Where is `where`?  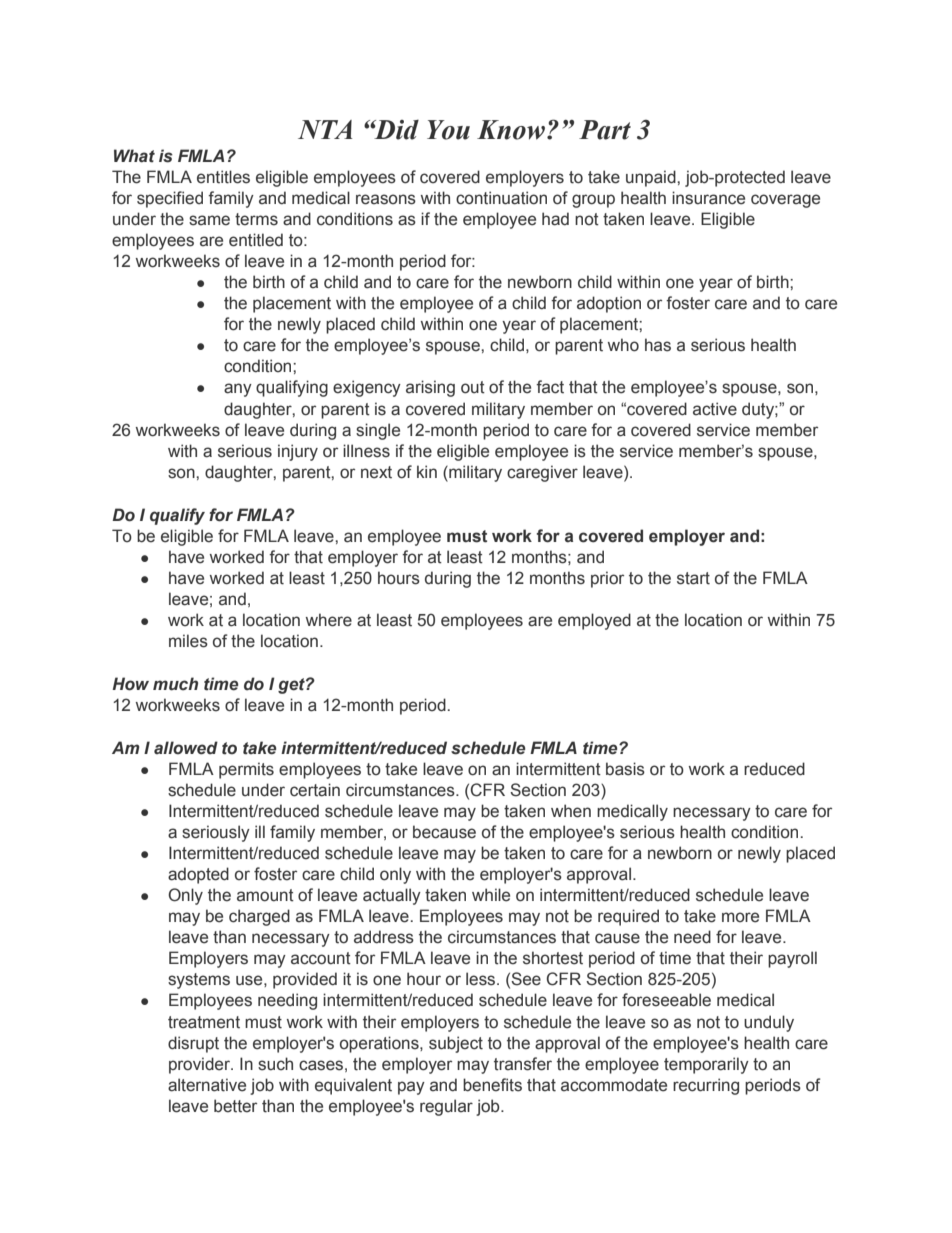
where is located at coordinates (329, 620).
